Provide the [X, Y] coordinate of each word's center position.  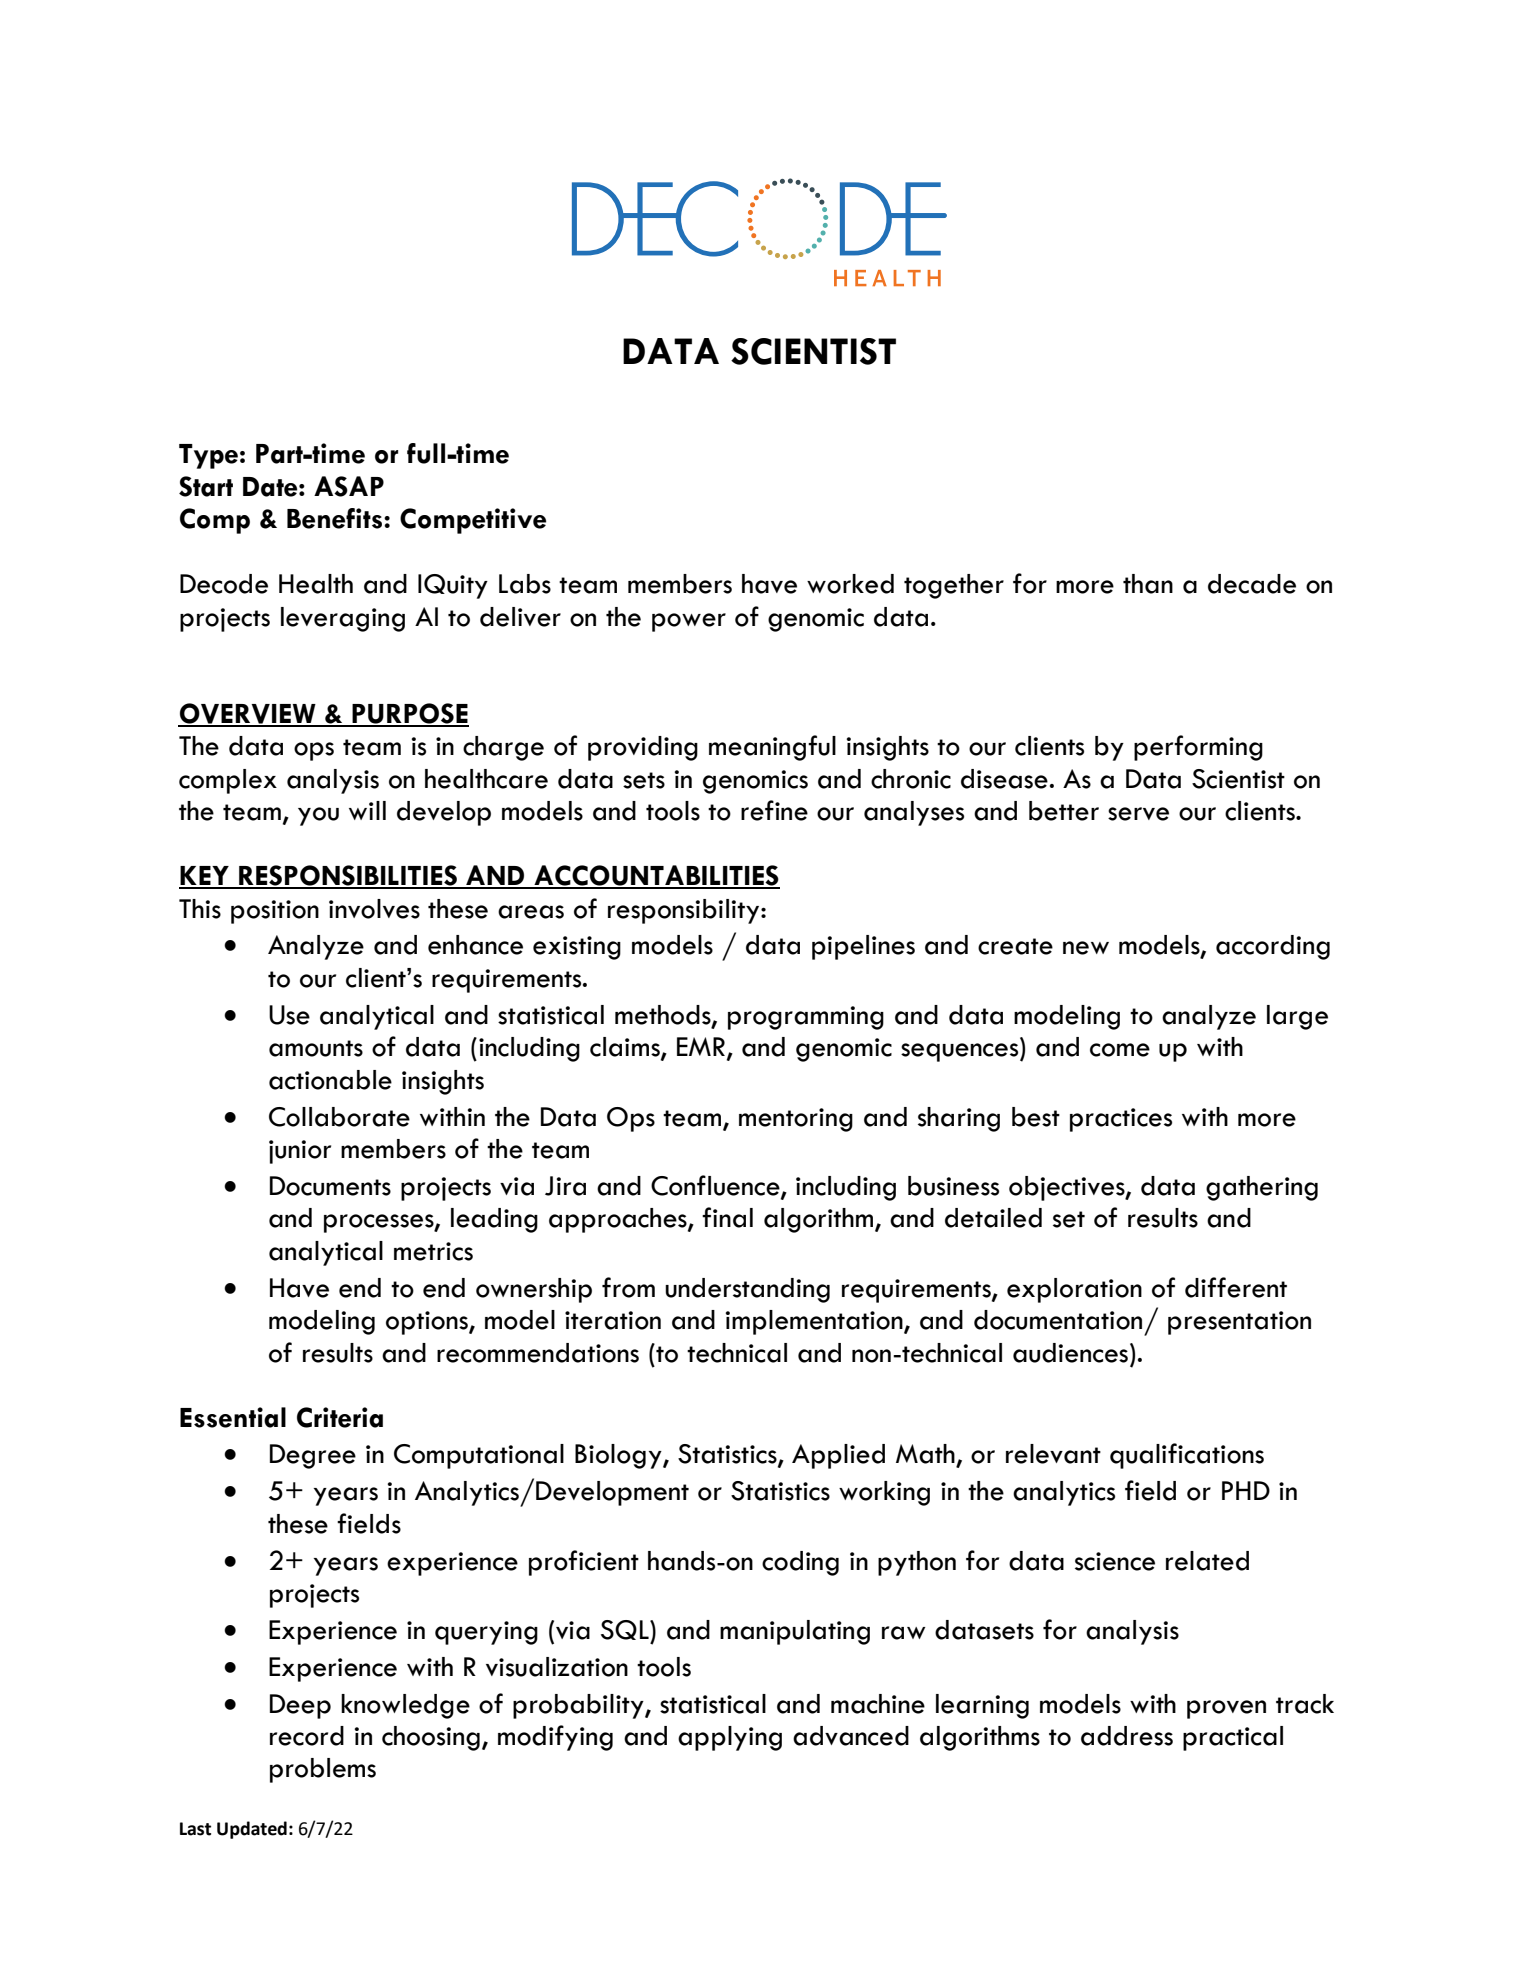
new [1086, 948]
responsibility [685, 911]
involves [374, 909]
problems [323, 1770]
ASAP [349, 486]
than [1148, 584]
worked [850, 584]
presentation [1239, 1323]
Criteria [340, 1417]
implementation [815, 1322]
